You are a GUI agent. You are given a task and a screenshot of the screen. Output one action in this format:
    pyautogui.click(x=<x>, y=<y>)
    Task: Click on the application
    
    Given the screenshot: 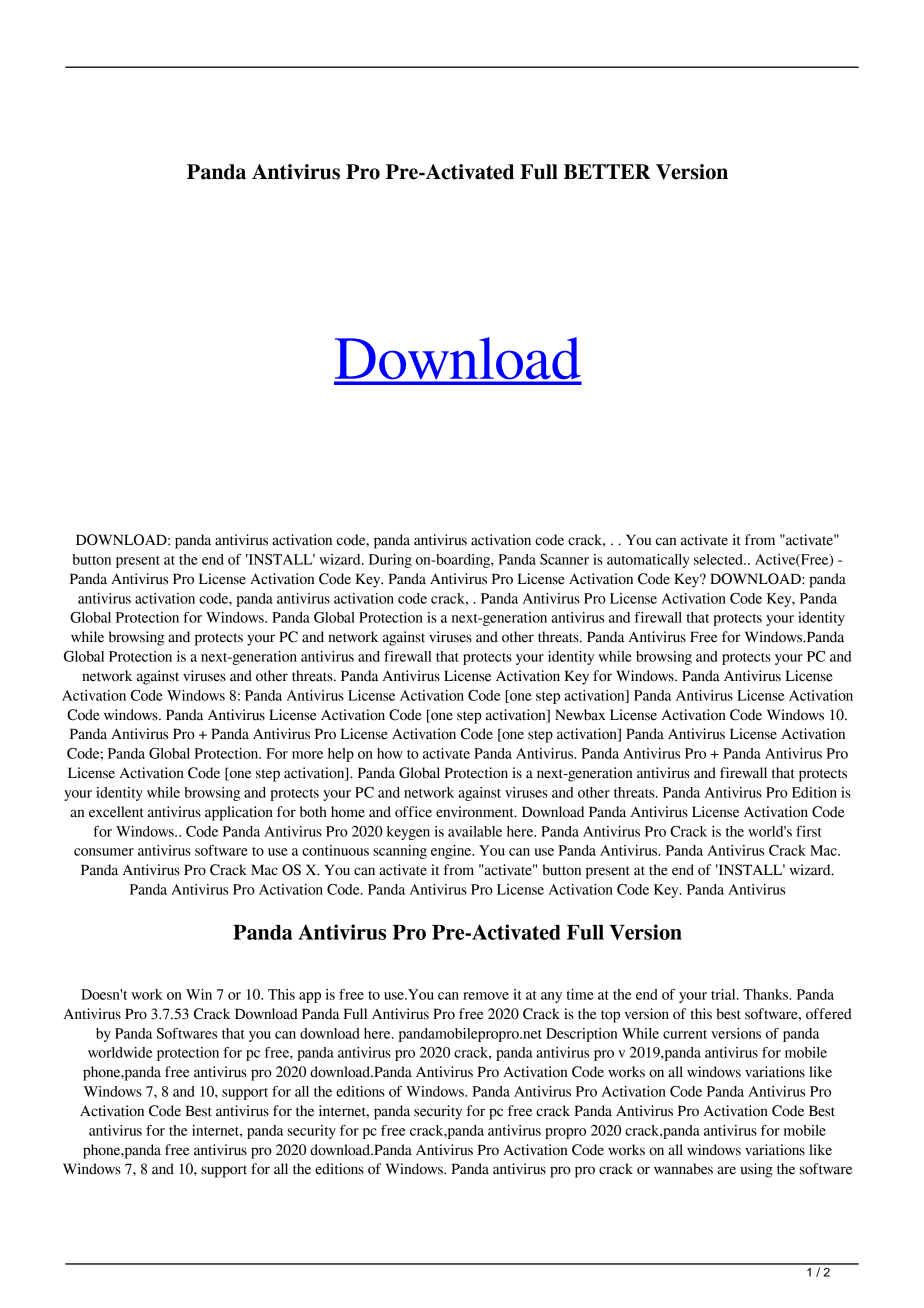 What is the action you would take?
    pyautogui.click(x=239, y=813)
